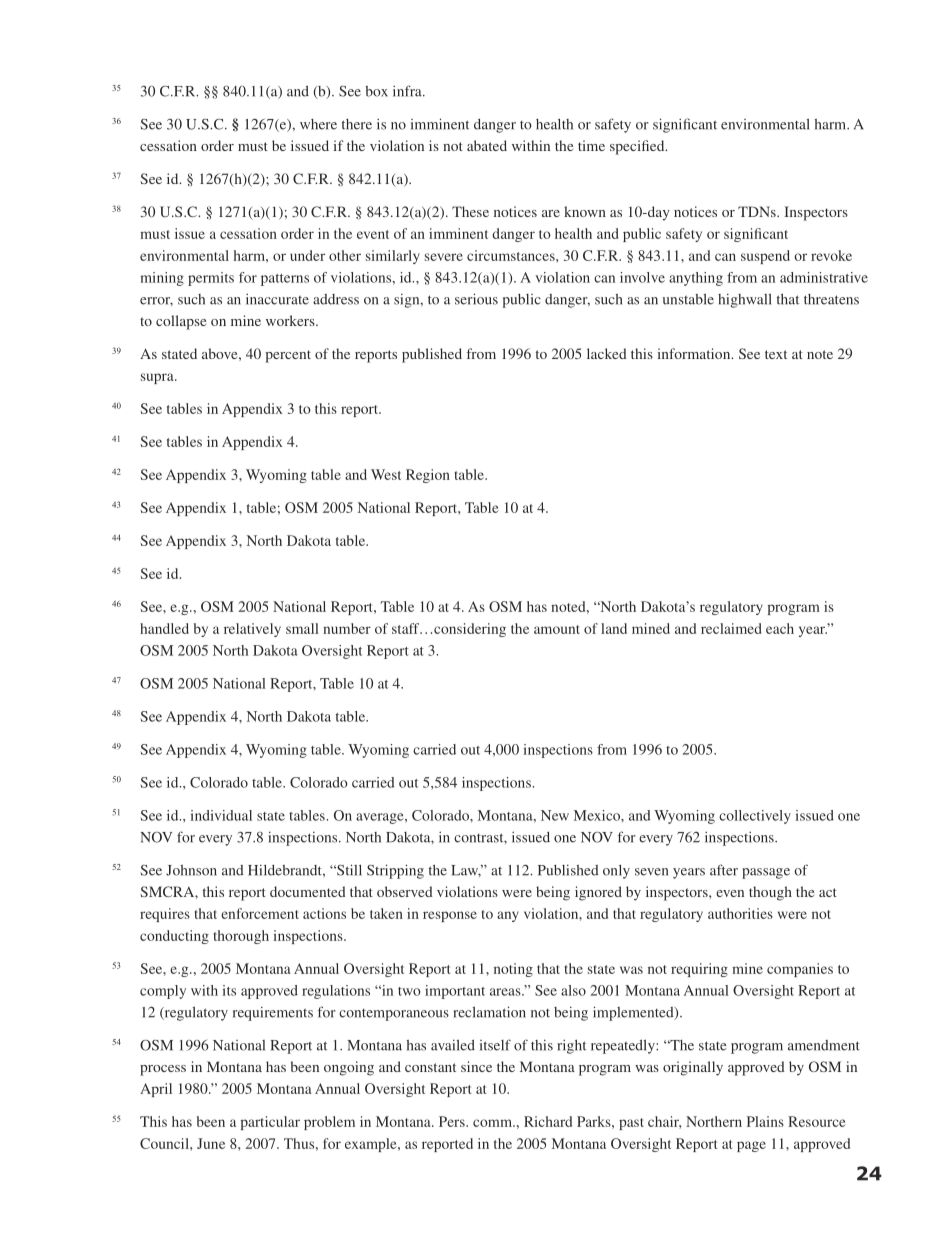 The height and width of the screenshot is (1233, 952). Describe the element at coordinates (252, 630) in the screenshot. I see `relatively` at that location.
